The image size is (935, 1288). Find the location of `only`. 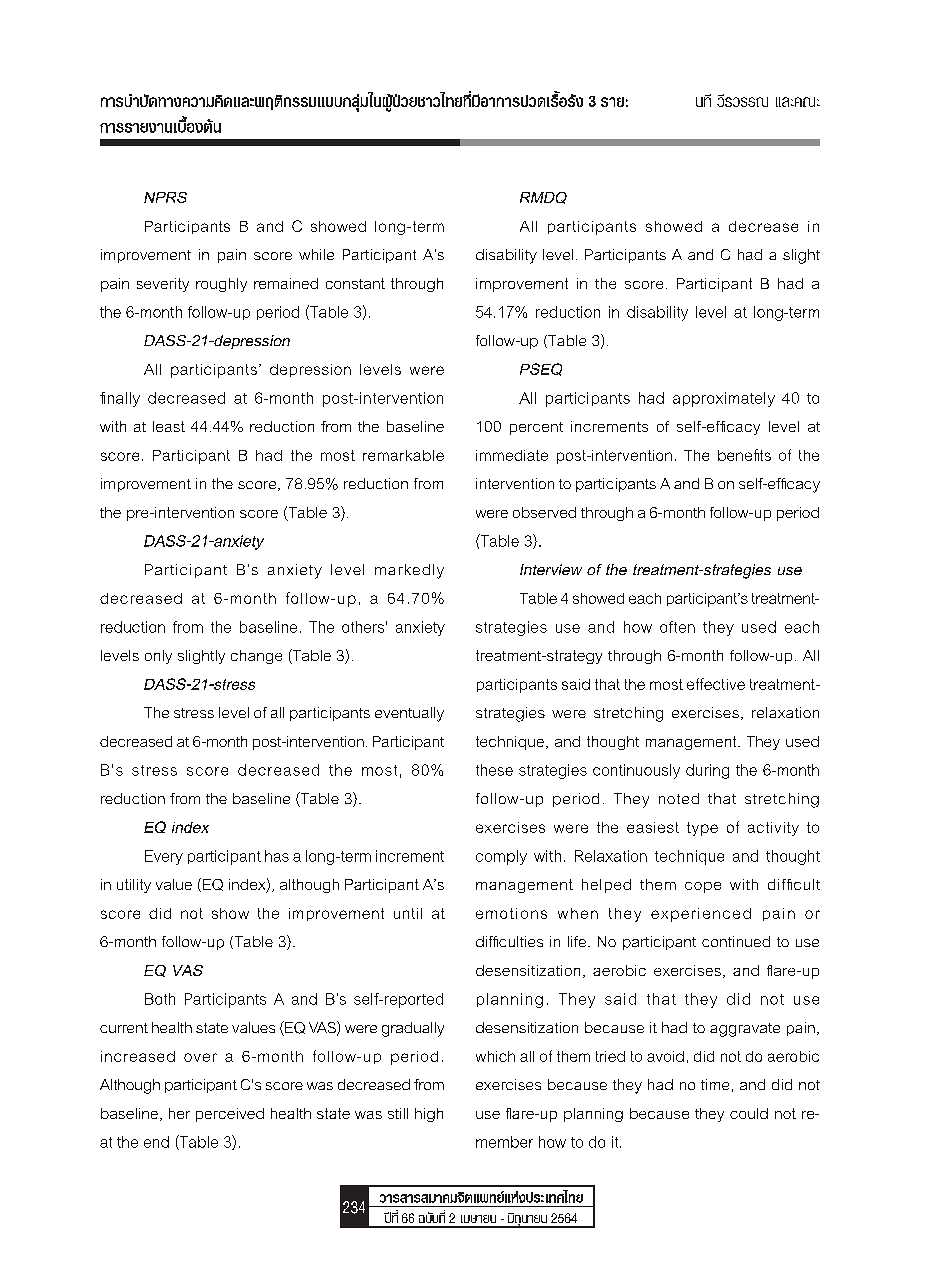

only is located at coordinates (158, 657).
